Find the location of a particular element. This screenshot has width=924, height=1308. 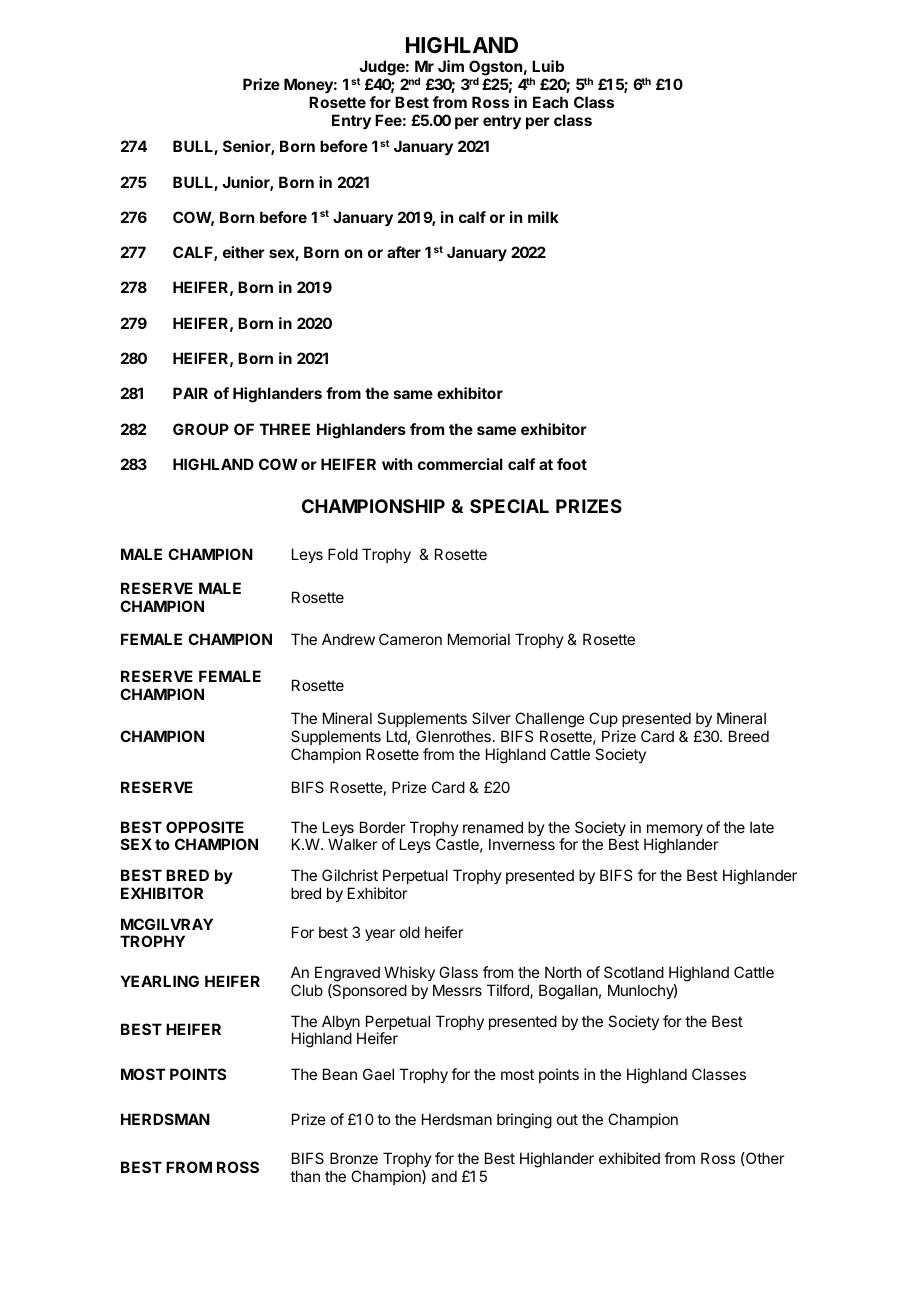

Each is located at coordinates (550, 102).
